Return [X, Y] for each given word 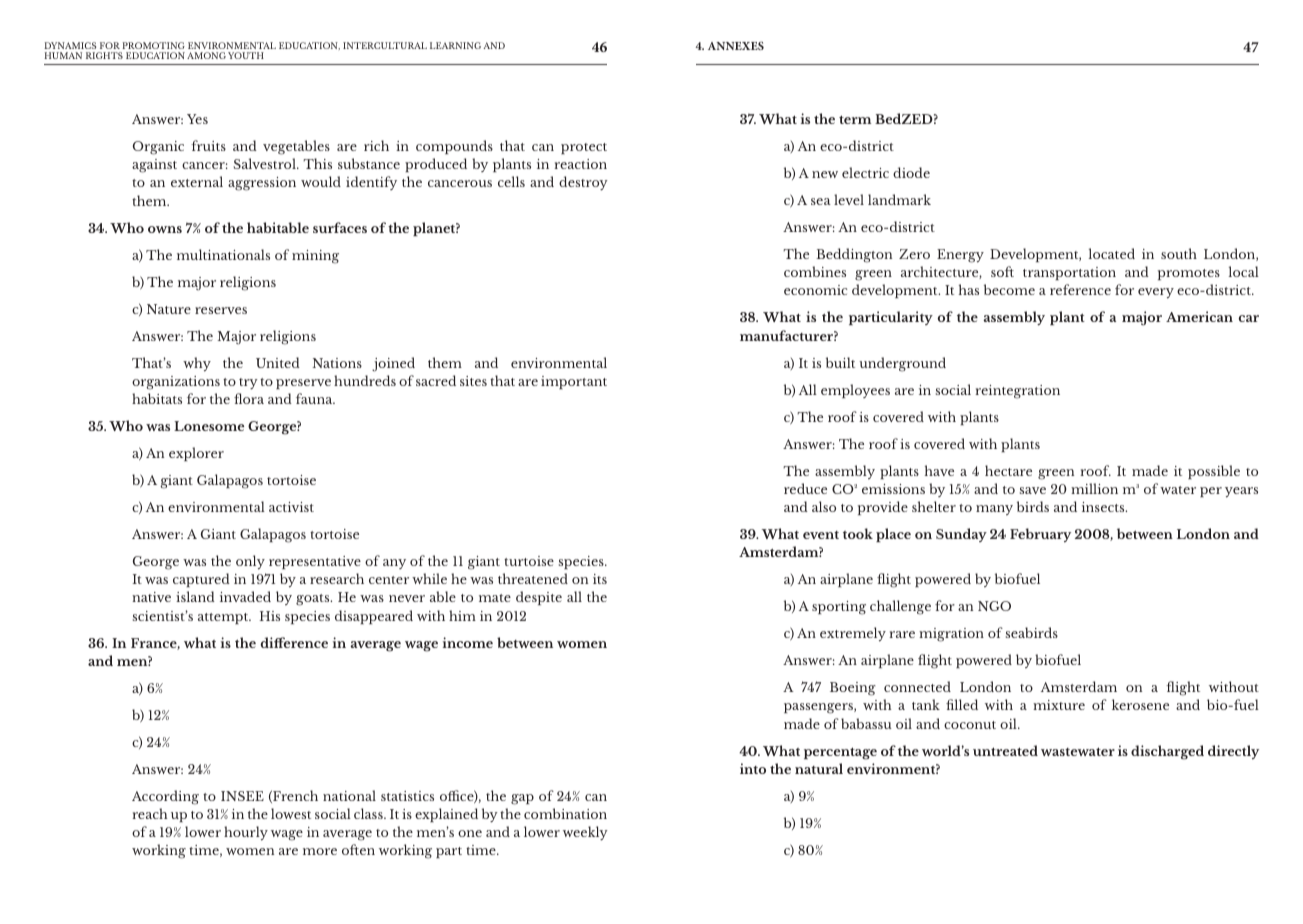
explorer [196, 454]
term [855, 119]
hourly [246, 833]
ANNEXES [736, 45]
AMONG [206, 55]
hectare [1008, 470]
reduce [805, 488]
